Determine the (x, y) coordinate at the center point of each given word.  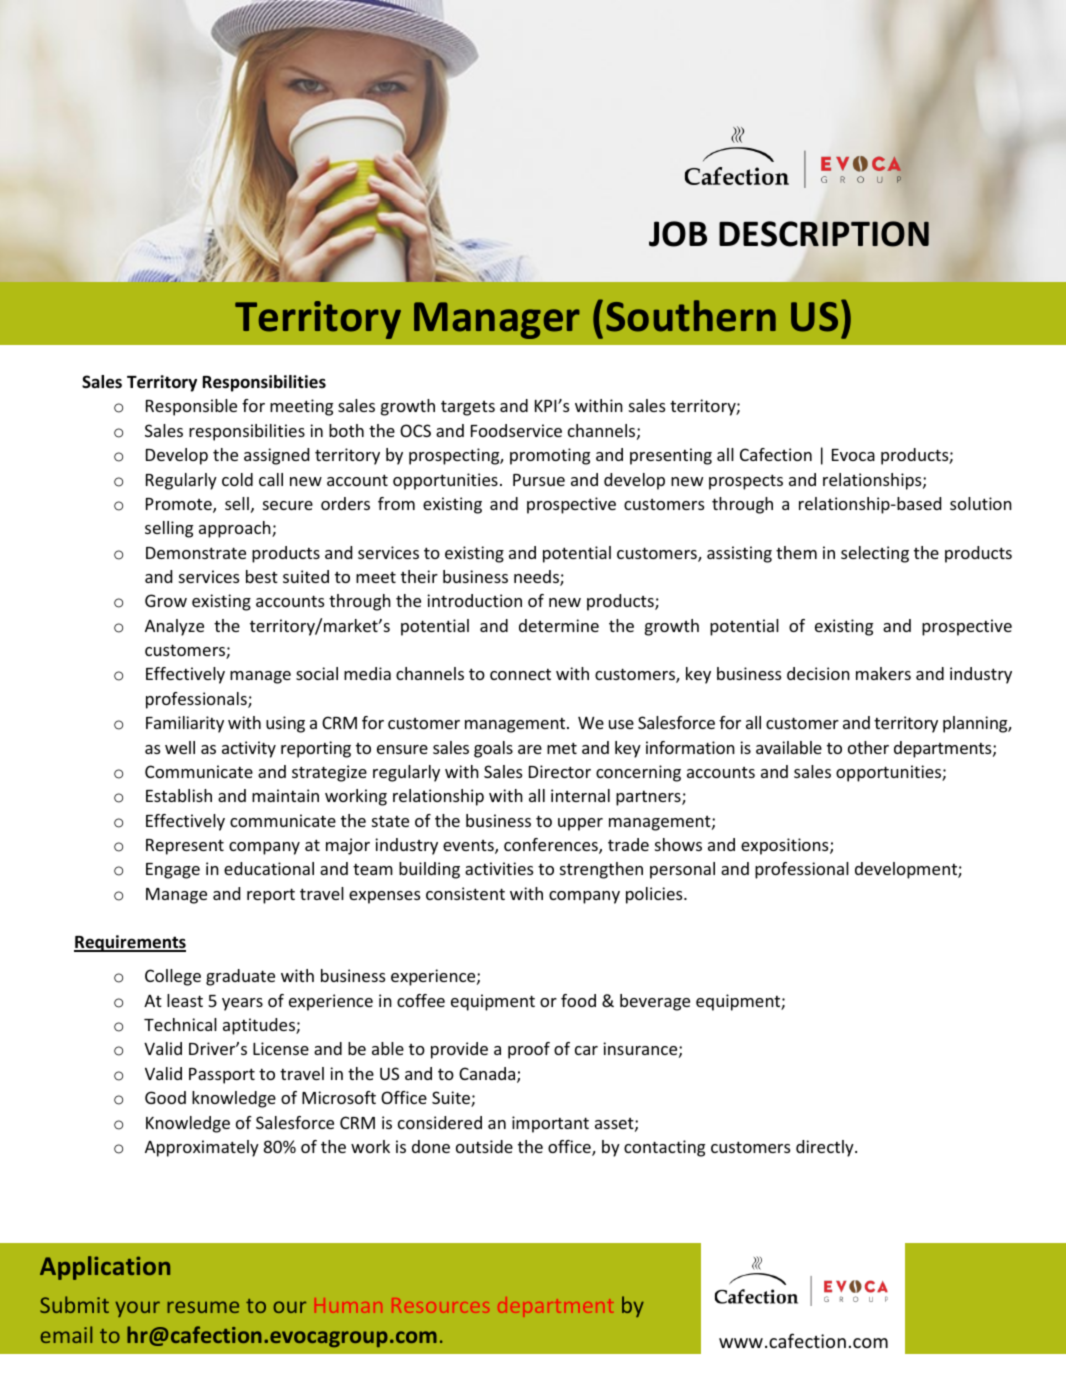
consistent (465, 893)
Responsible (191, 407)
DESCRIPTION (824, 234)
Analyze (174, 627)
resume (203, 1307)
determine (559, 625)
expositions (786, 846)
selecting (875, 554)
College (173, 977)
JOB (678, 234)
